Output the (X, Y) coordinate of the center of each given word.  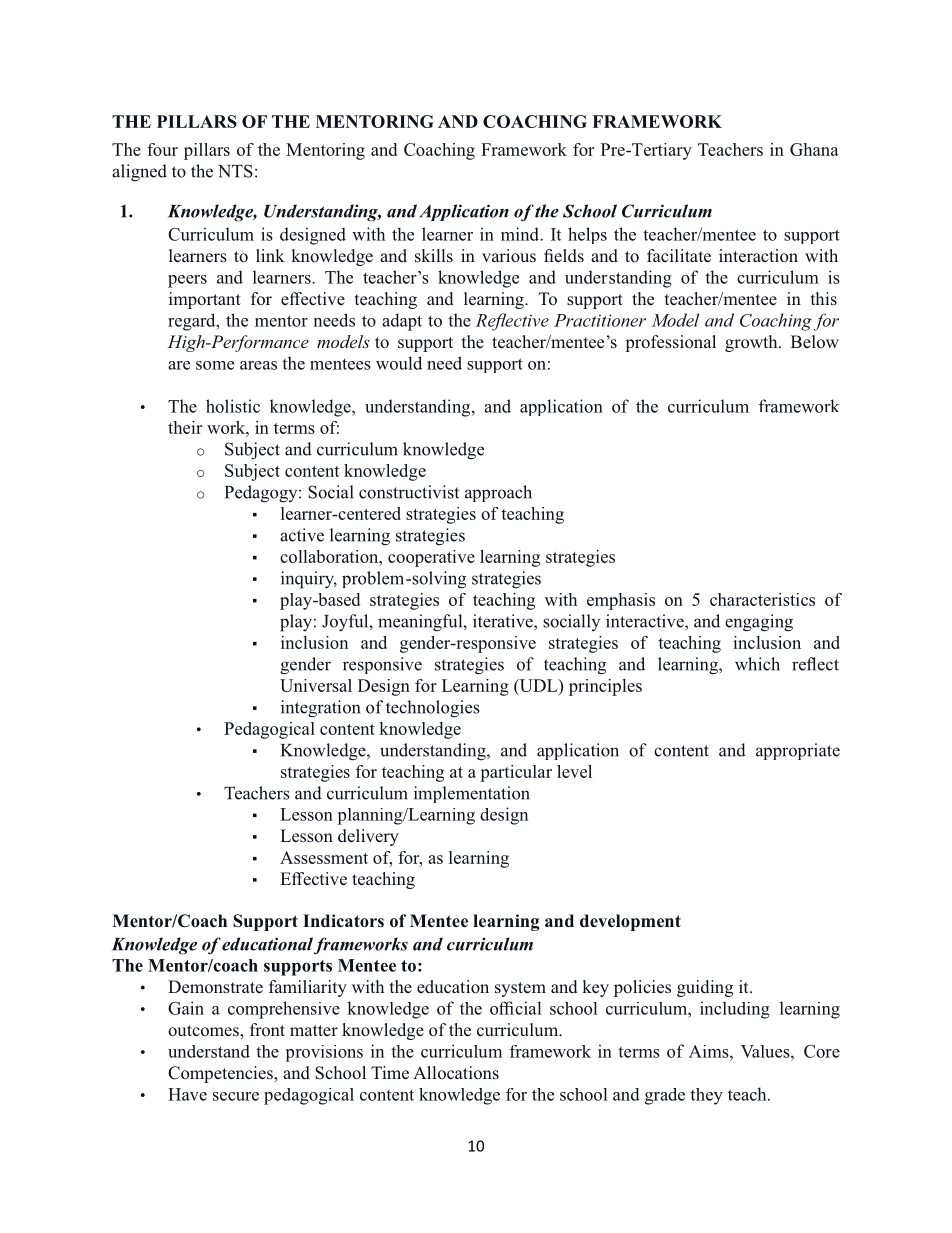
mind (521, 234)
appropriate (798, 751)
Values (766, 1051)
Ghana (814, 149)
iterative (504, 622)
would (399, 363)
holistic (233, 406)
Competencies (221, 1074)
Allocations (456, 1072)
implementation (472, 794)
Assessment (324, 857)
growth (752, 343)
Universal (316, 685)
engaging (759, 623)
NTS (235, 171)
